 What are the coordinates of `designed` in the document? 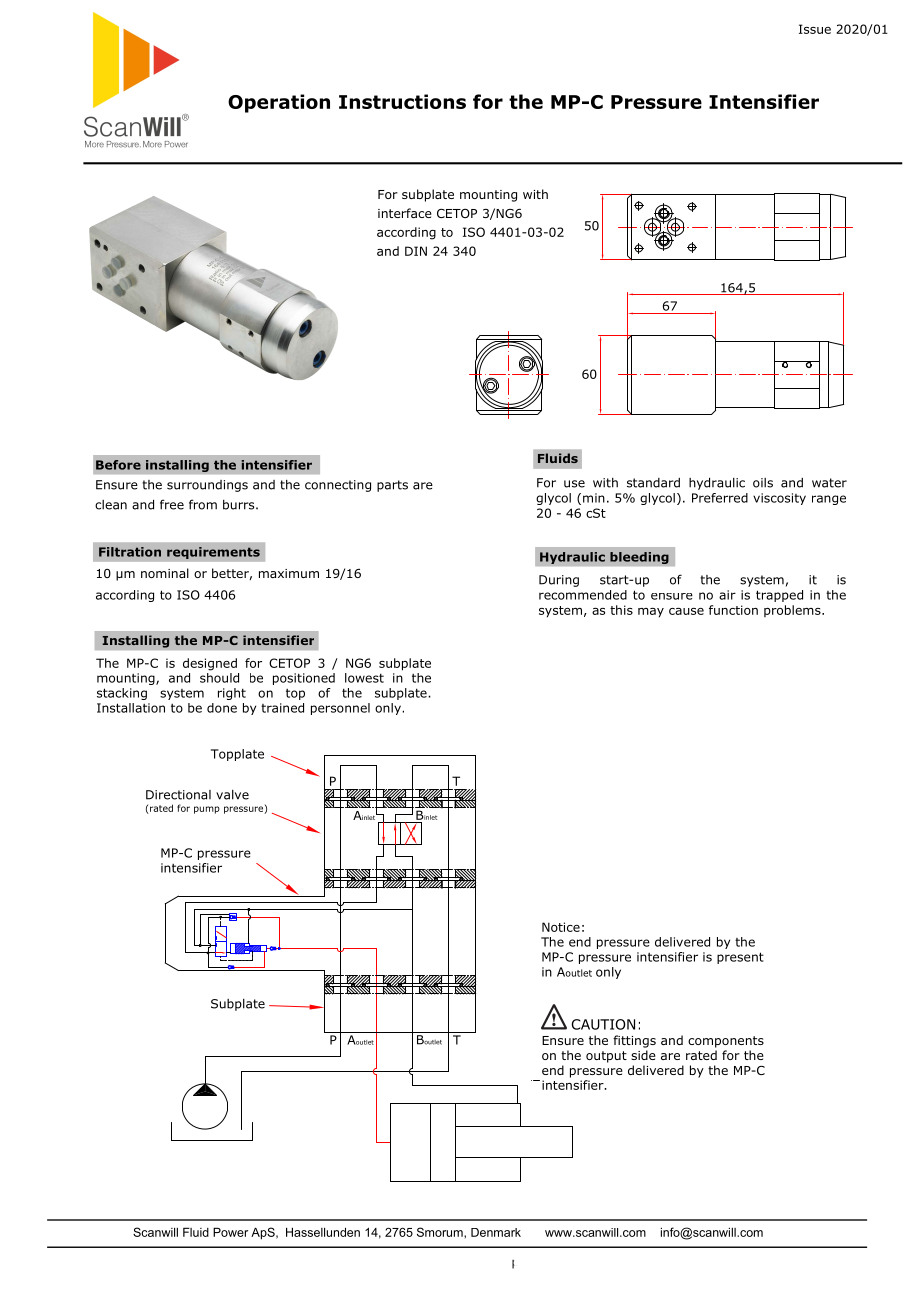 It's located at (210, 664).
